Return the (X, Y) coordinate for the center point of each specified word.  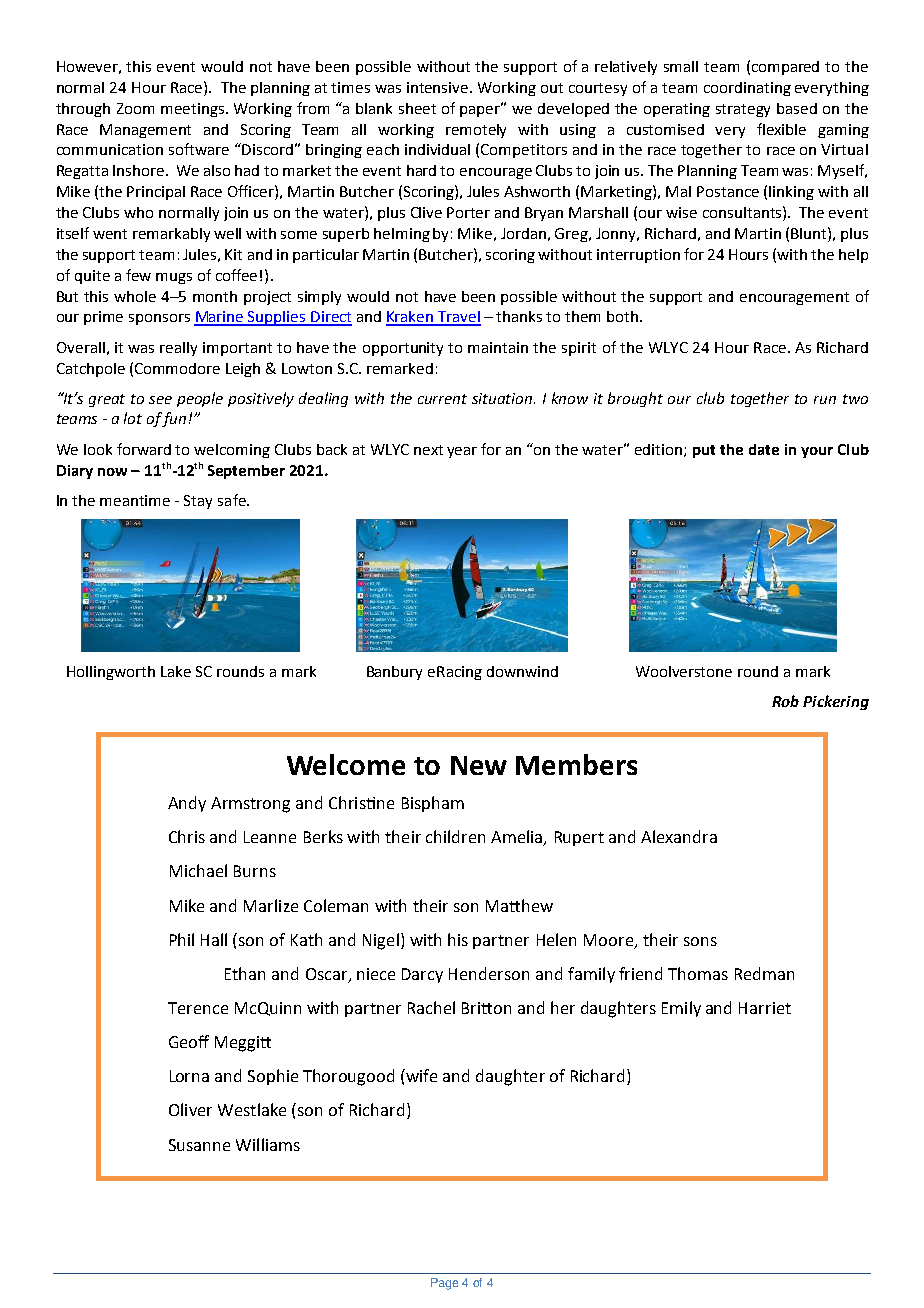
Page (444, 1284)
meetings (194, 110)
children (455, 836)
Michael (198, 870)
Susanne (199, 1145)
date (764, 449)
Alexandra (679, 836)
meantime (135, 500)
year (462, 452)
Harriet (765, 1008)
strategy (743, 110)
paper (481, 110)
